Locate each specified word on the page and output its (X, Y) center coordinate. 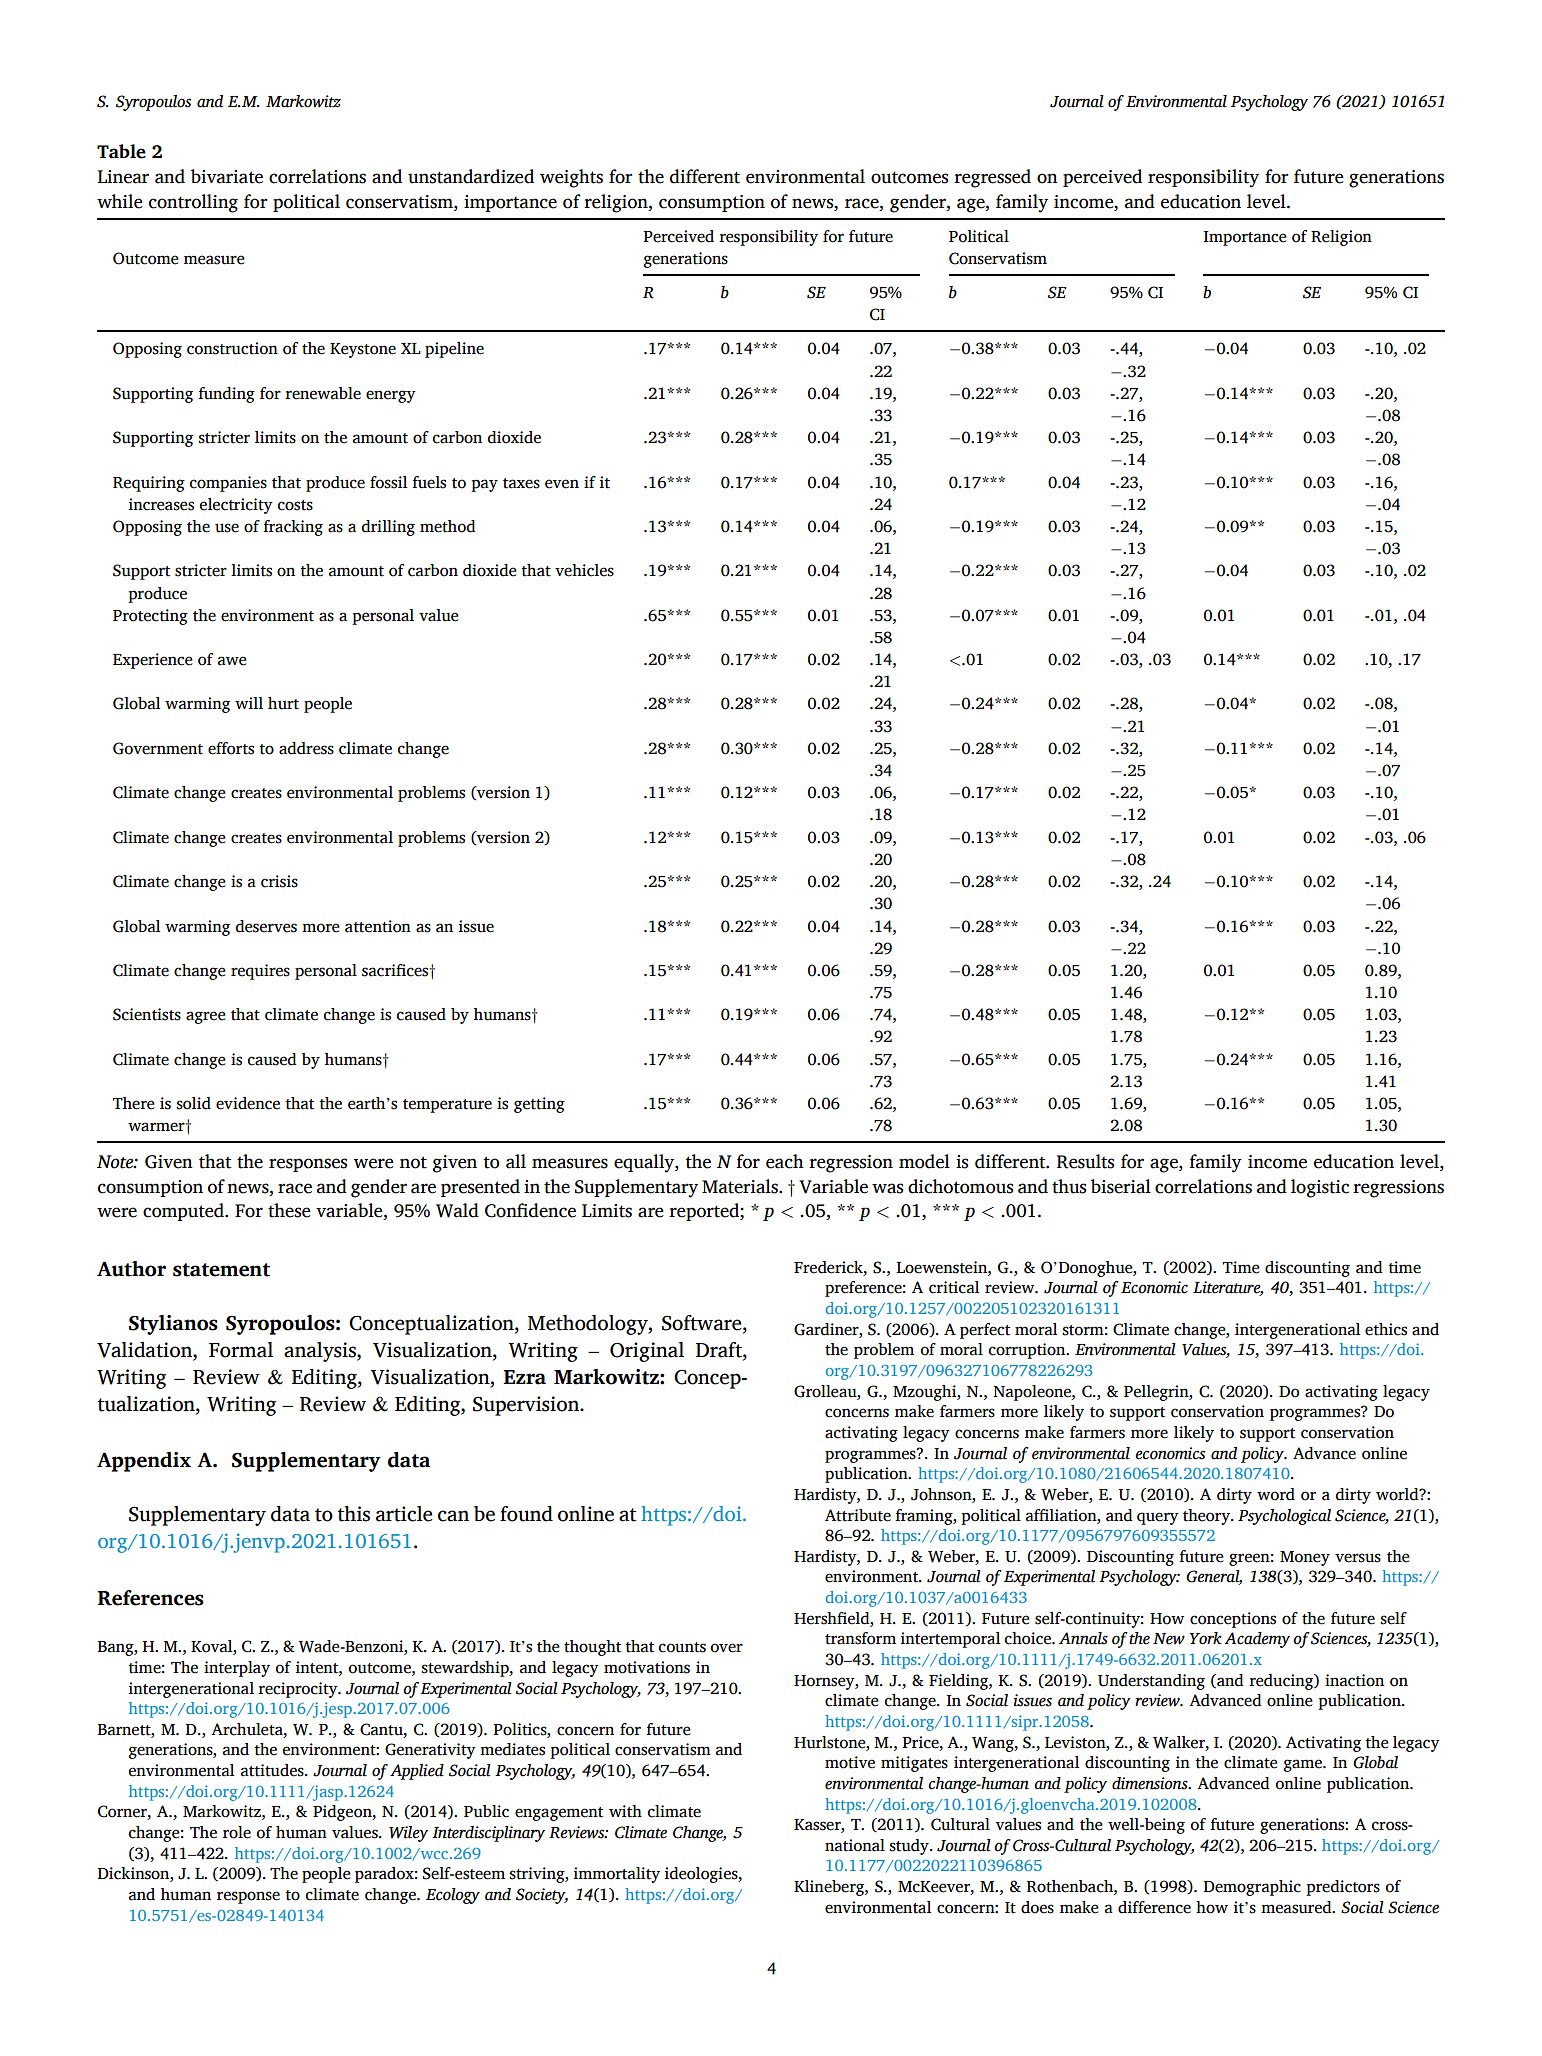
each (785, 1161)
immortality (617, 1875)
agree (206, 1017)
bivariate (227, 176)
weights (571, 178)
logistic (1320, 1188)
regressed (992, 178)
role (237, 1832)
